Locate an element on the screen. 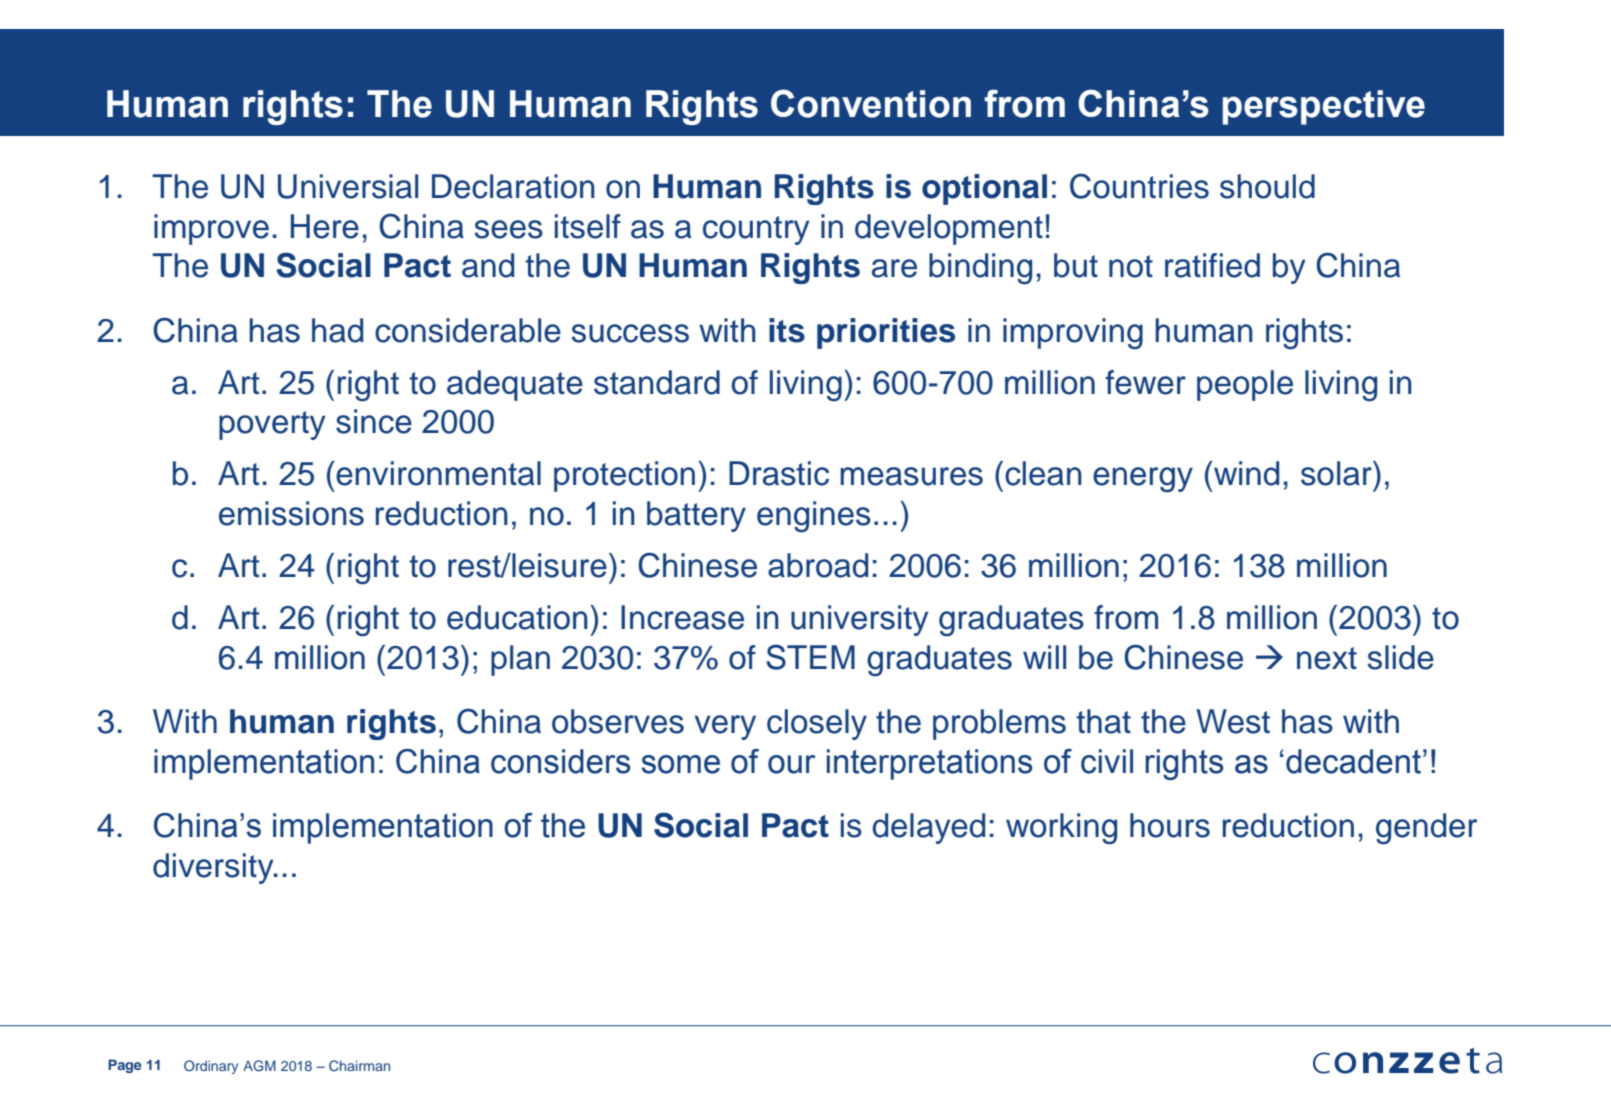  closely is located at coordinates (817, 724).
